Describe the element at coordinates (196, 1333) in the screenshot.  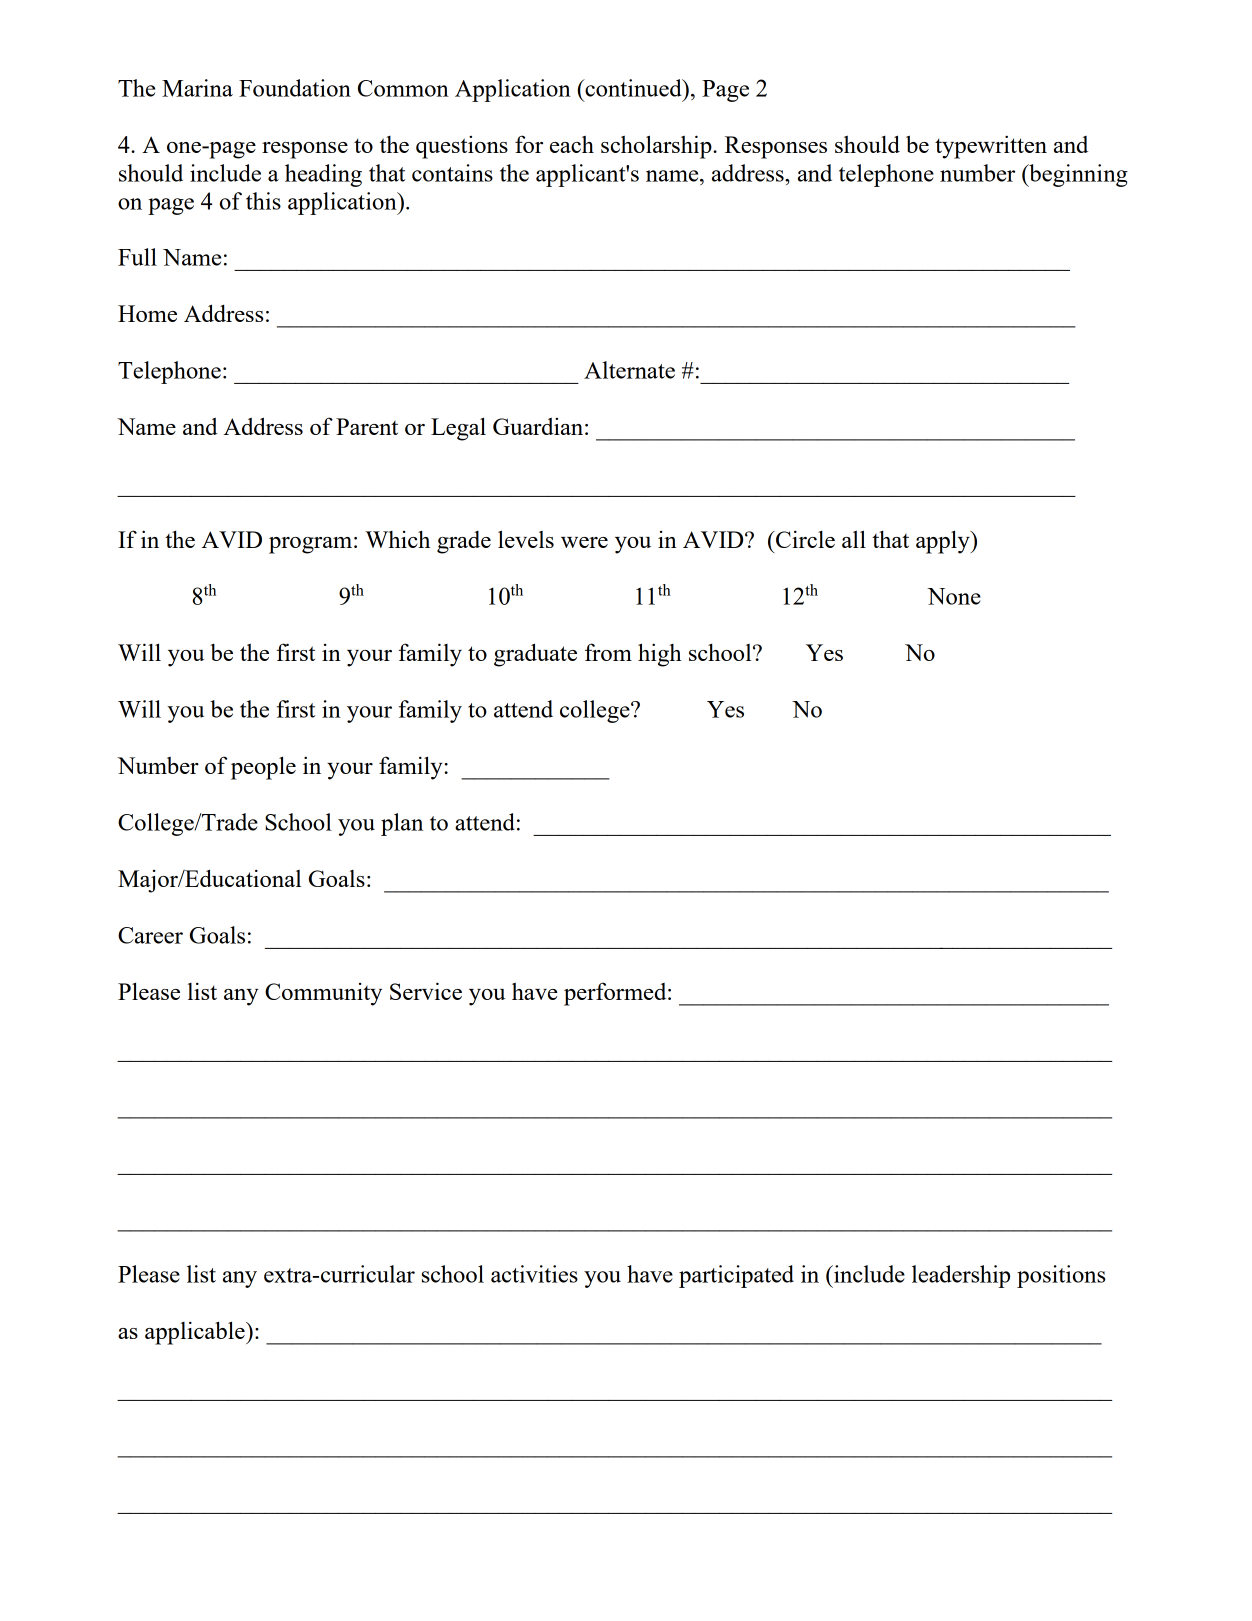
I see `applicable` at that location.
